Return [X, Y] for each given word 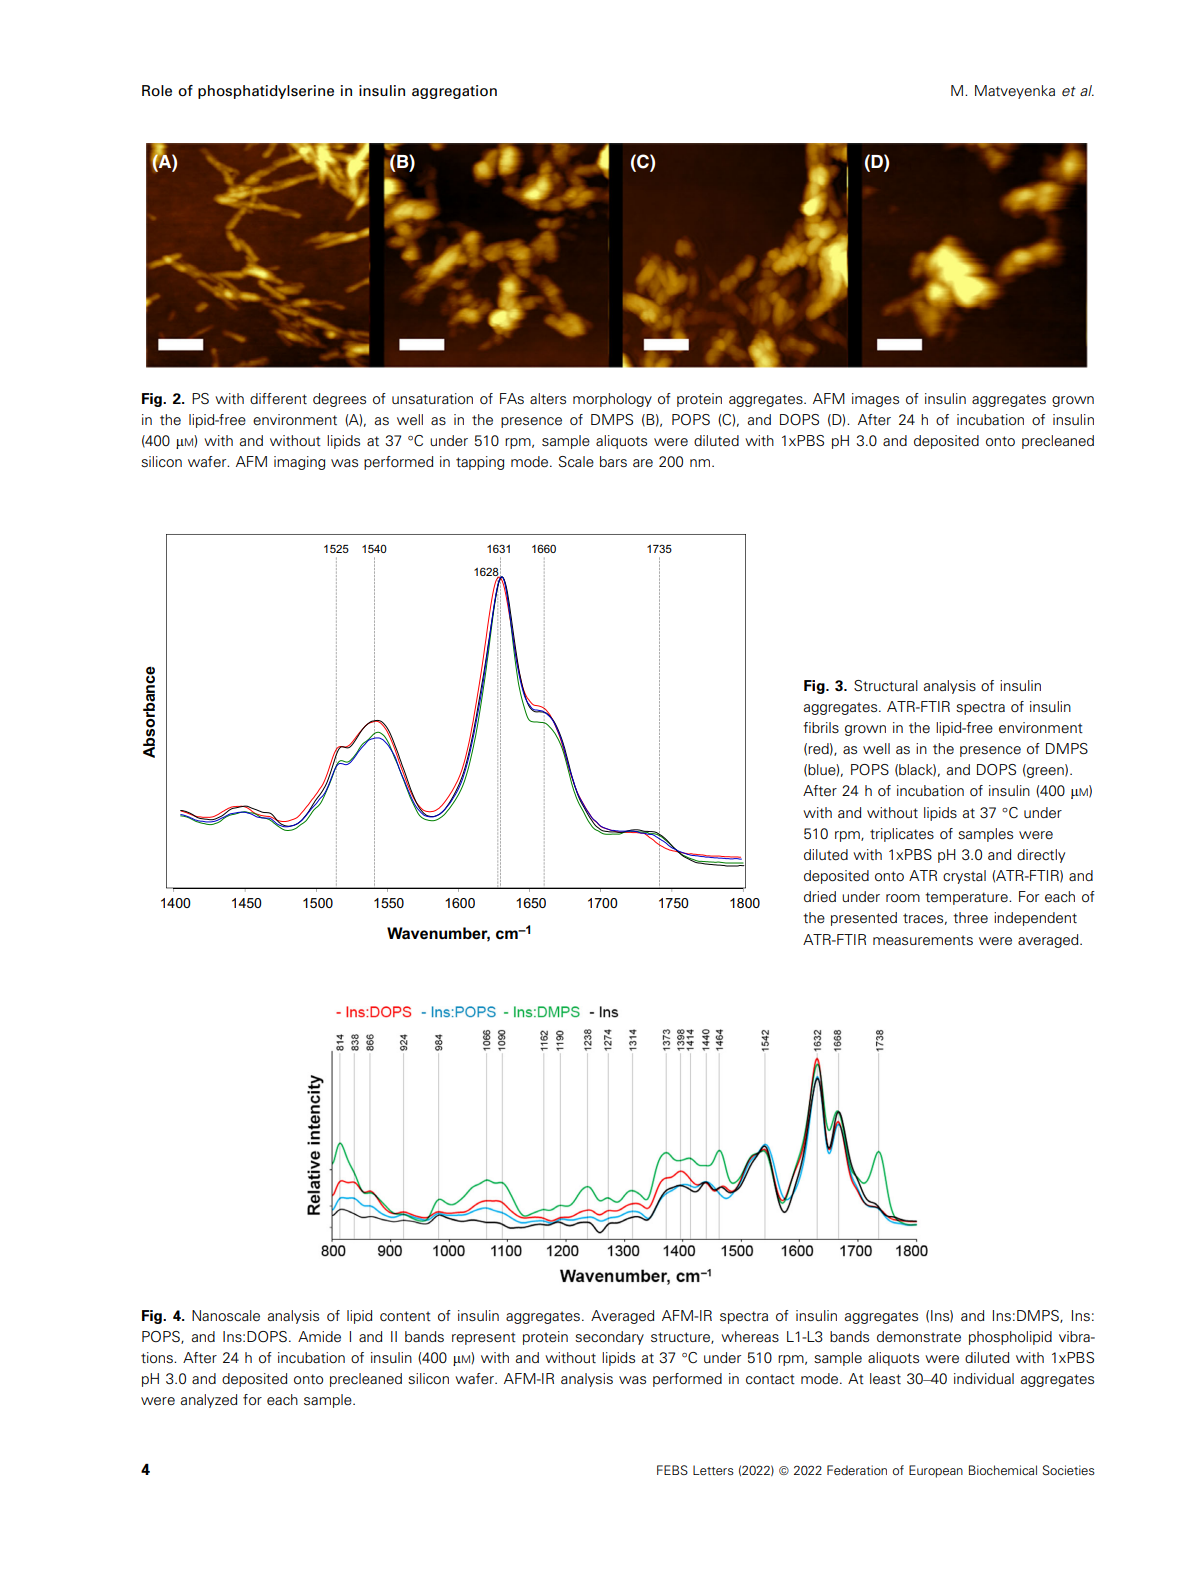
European [936, 1471]
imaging [299, 463]
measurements [923, 940]
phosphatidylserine [266, 92]
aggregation [454, 92]
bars [613, 461]
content [405, 1316]
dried [820, 896]
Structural [886, 685]
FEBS [672, 1470]
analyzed [209, 1401]
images [875, 400]
